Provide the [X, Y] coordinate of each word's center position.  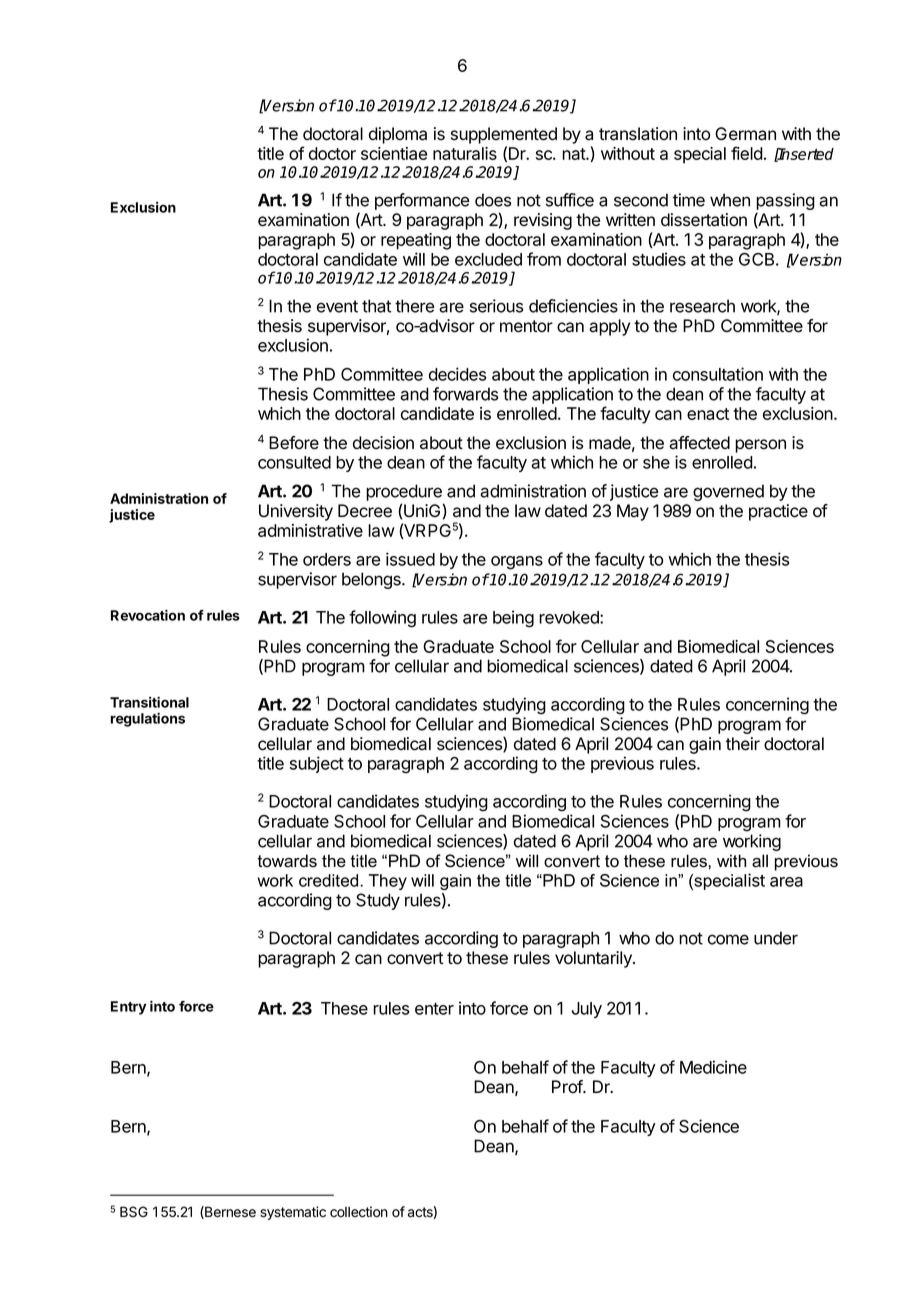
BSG [134, 1212]
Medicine [713, 1067]
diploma [398, 135]
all [760, 861]
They [388, 882]
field [747, 153]
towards [287, 861]
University [296, 512]
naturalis [465, 153]
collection [359, 1212]
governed [728, 492]
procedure [404, 492]
